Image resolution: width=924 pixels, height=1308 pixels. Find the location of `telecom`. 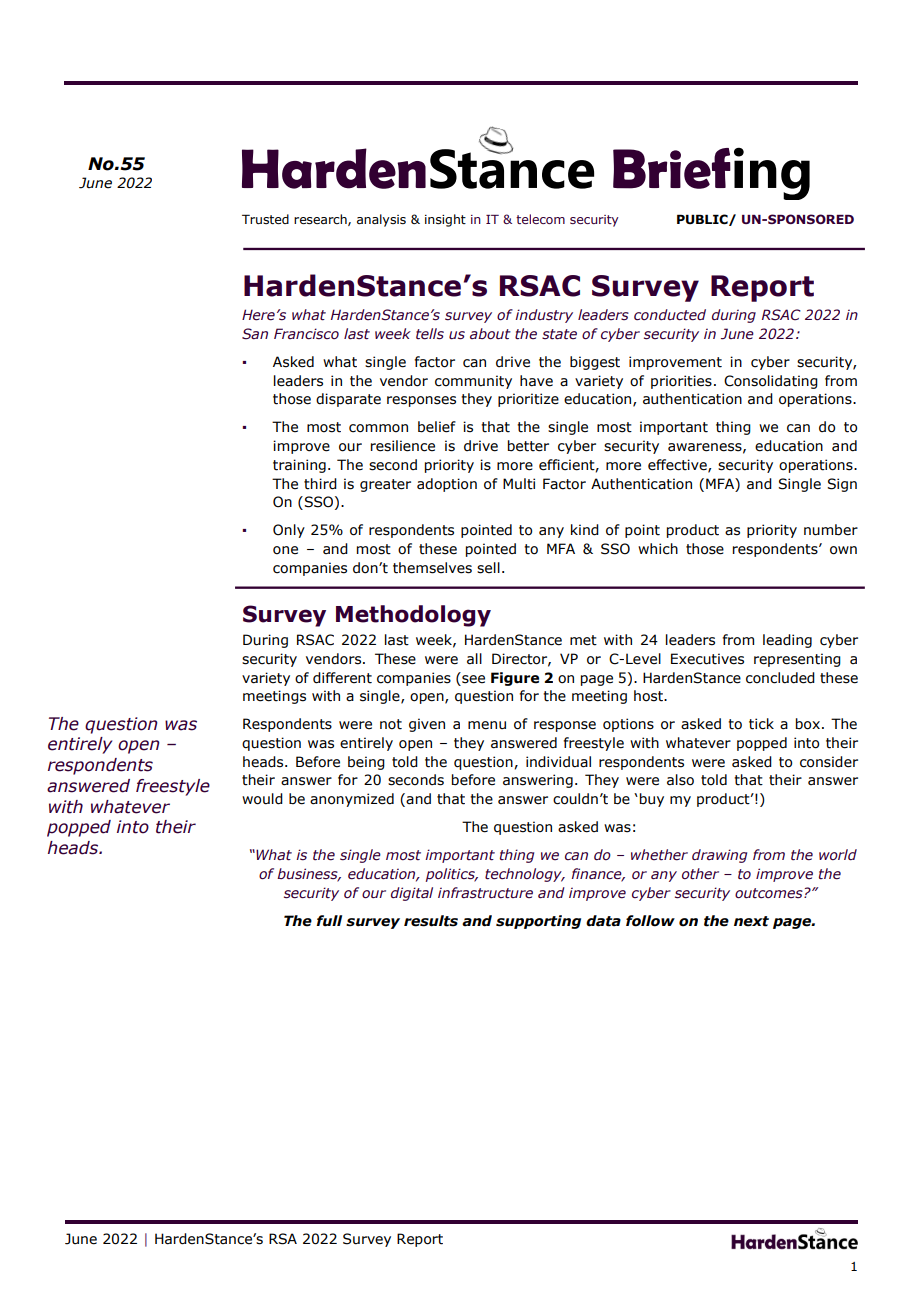

telecom is located at coordinates (540, 219).
